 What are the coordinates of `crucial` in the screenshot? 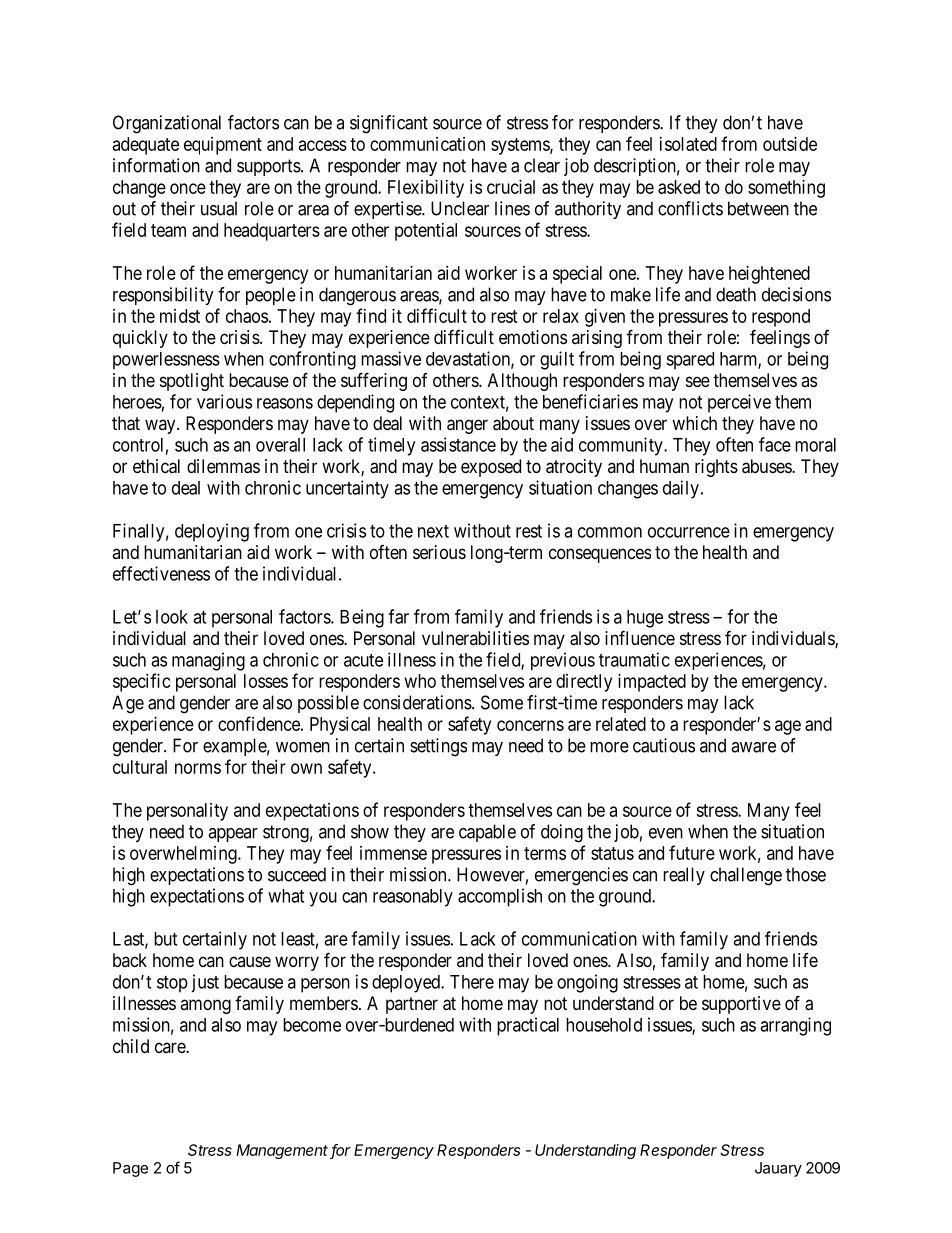 It's located at (511, 187).
